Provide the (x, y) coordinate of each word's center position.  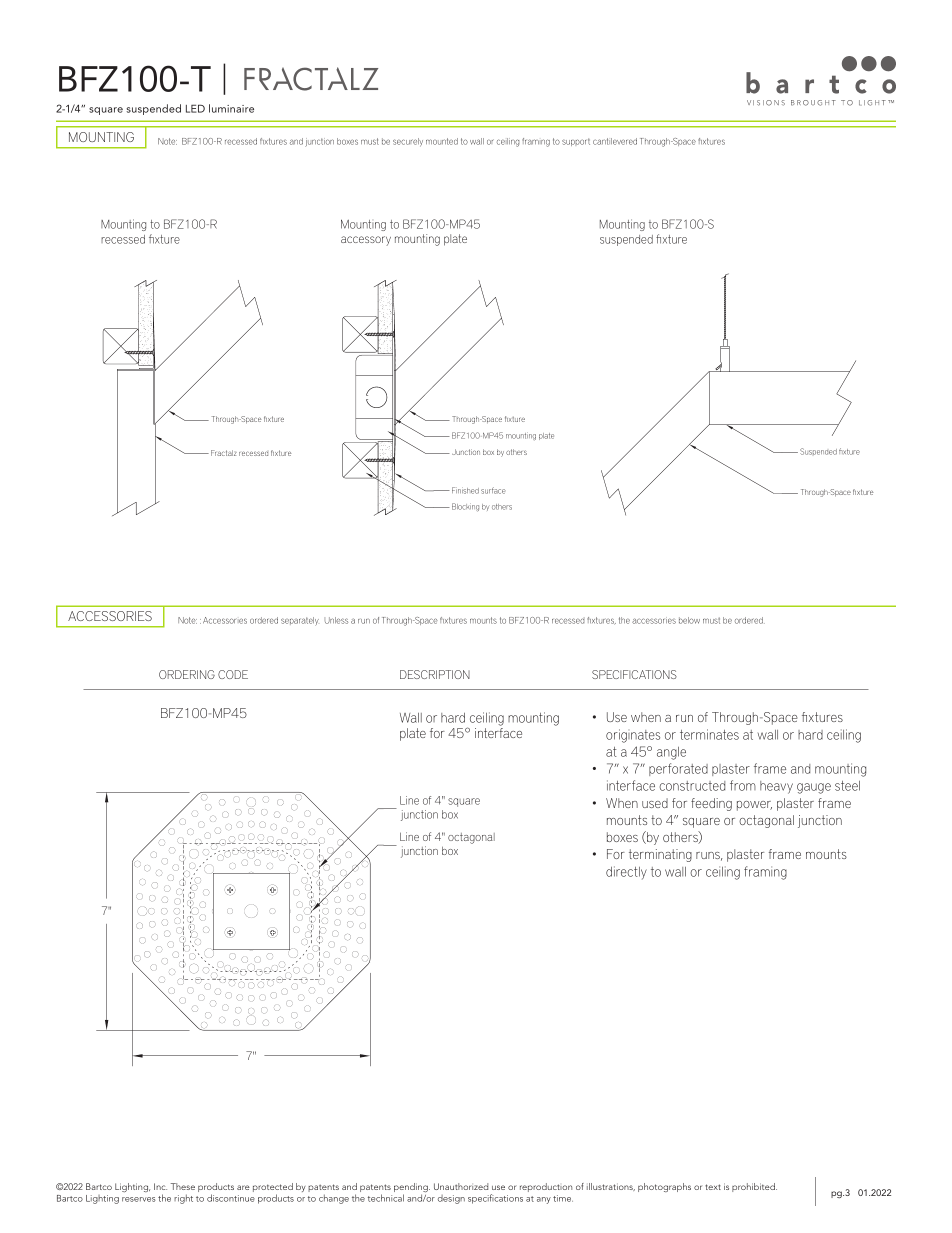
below (689, 620)
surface (493, 490)
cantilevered (615, 141)
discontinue (231, 1198)
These (183, 1186)
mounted (442, 141)
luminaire (231, 108)
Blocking (465, 507)
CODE (233, 674)
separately (300, 621)
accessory (366, 241)
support (576, 142)
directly (626, 873)
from (743, 785)
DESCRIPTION (435, 674)
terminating (660, 855)
